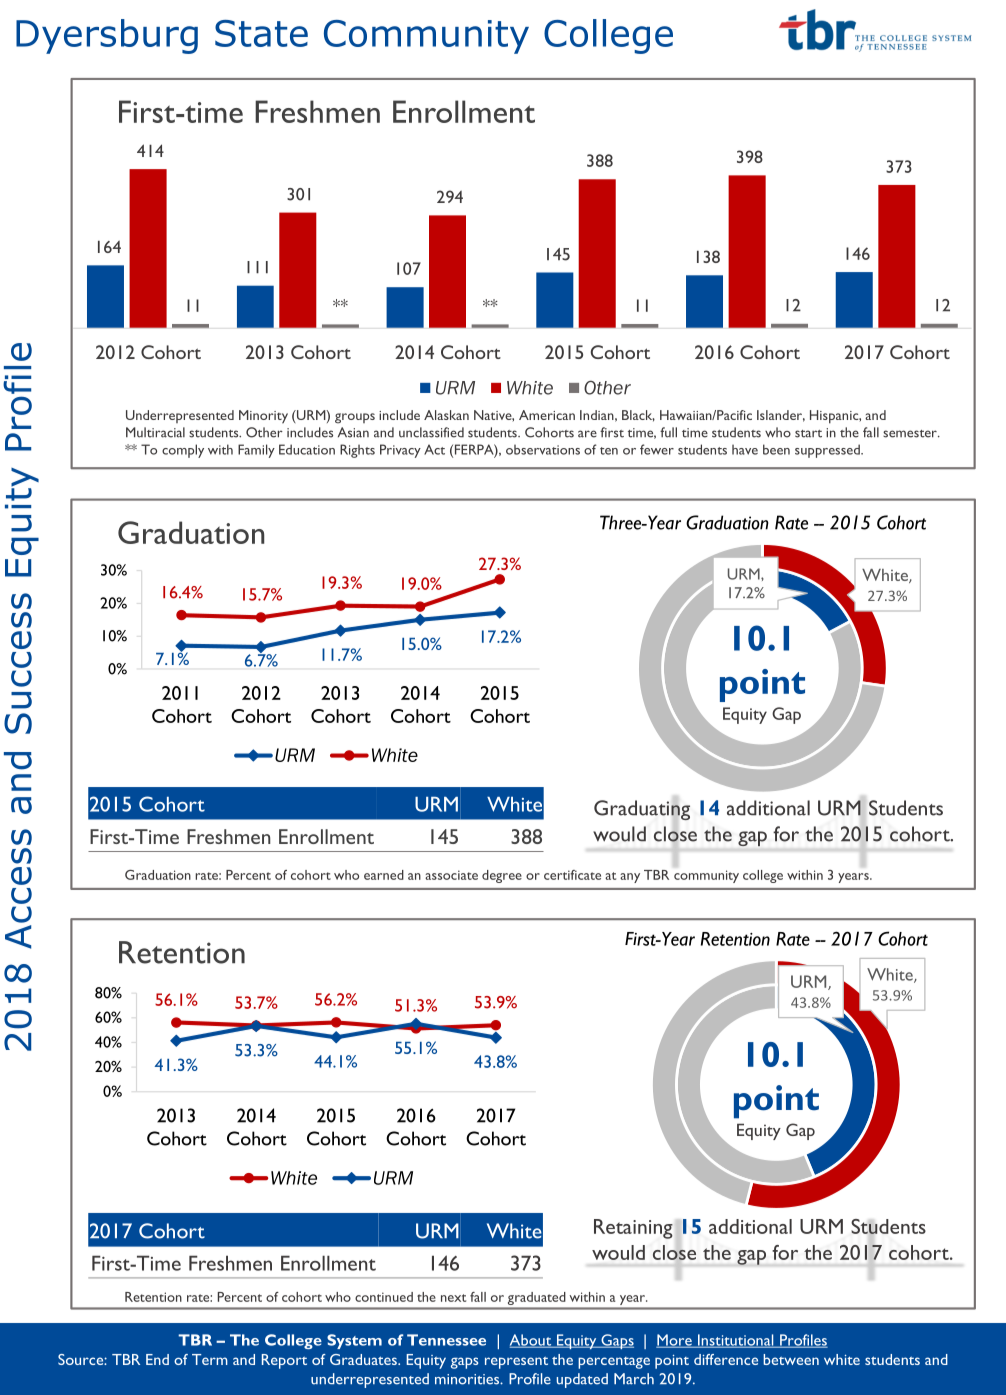  Describe the element at coordinates (502, 876) in the page. I see `degree` at that location.
